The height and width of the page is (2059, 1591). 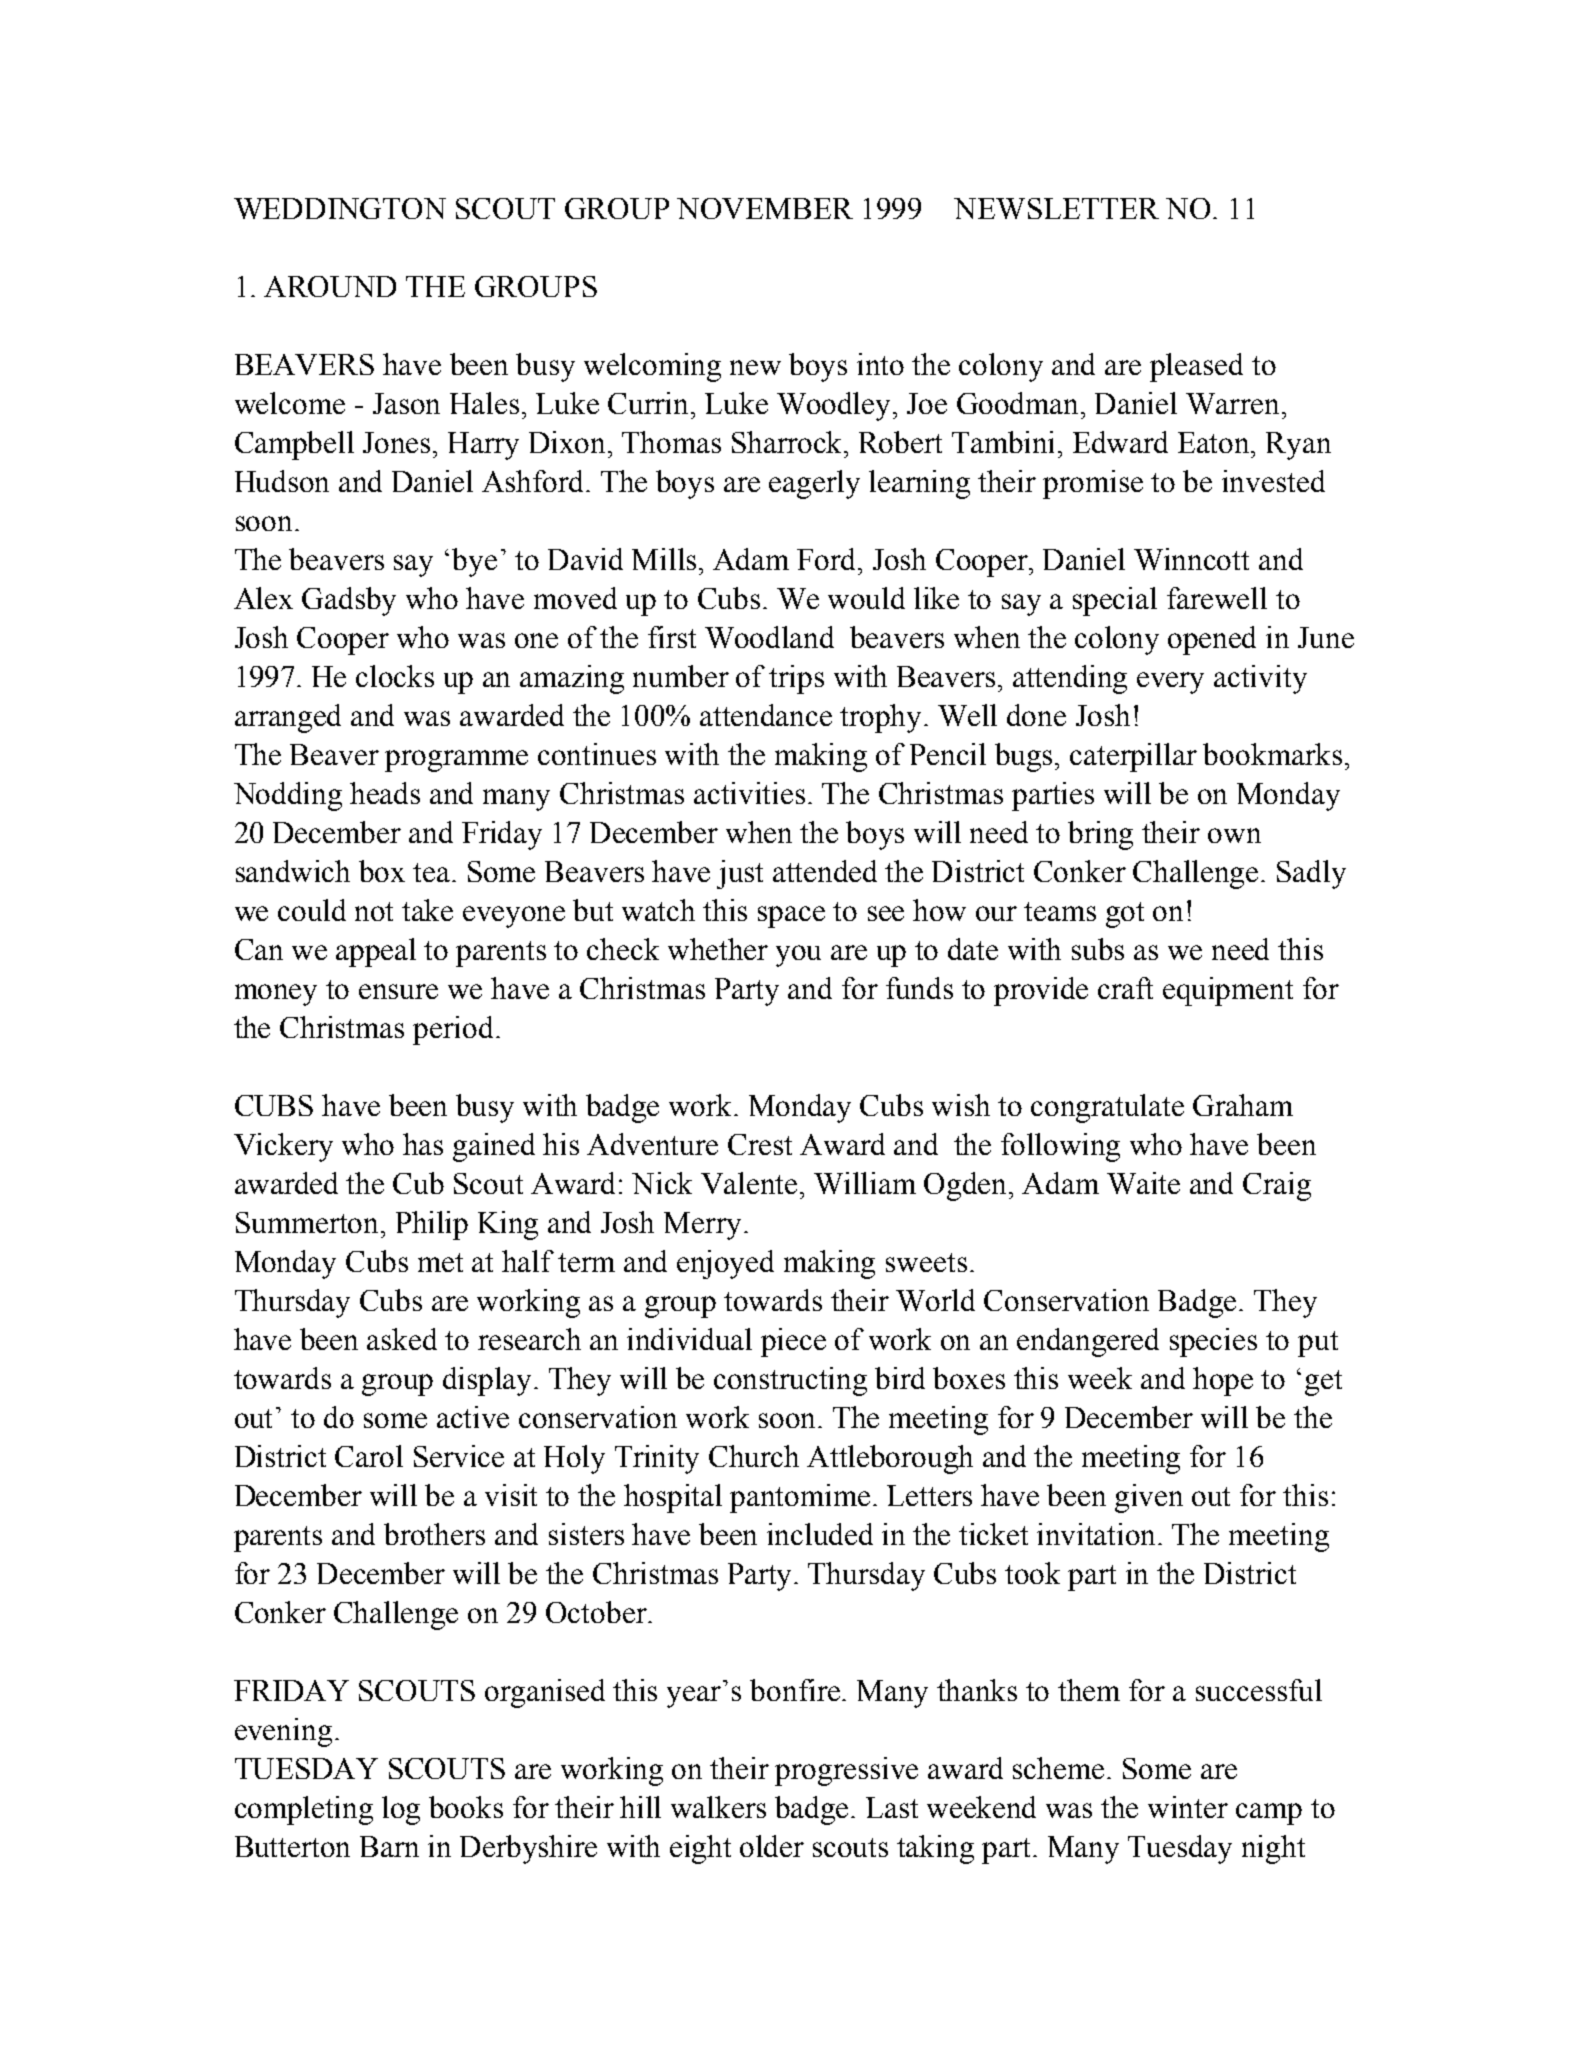 What do you see at coordinates (749, 793) in the page?
I see `activities` at bounding box center [749, 793].
